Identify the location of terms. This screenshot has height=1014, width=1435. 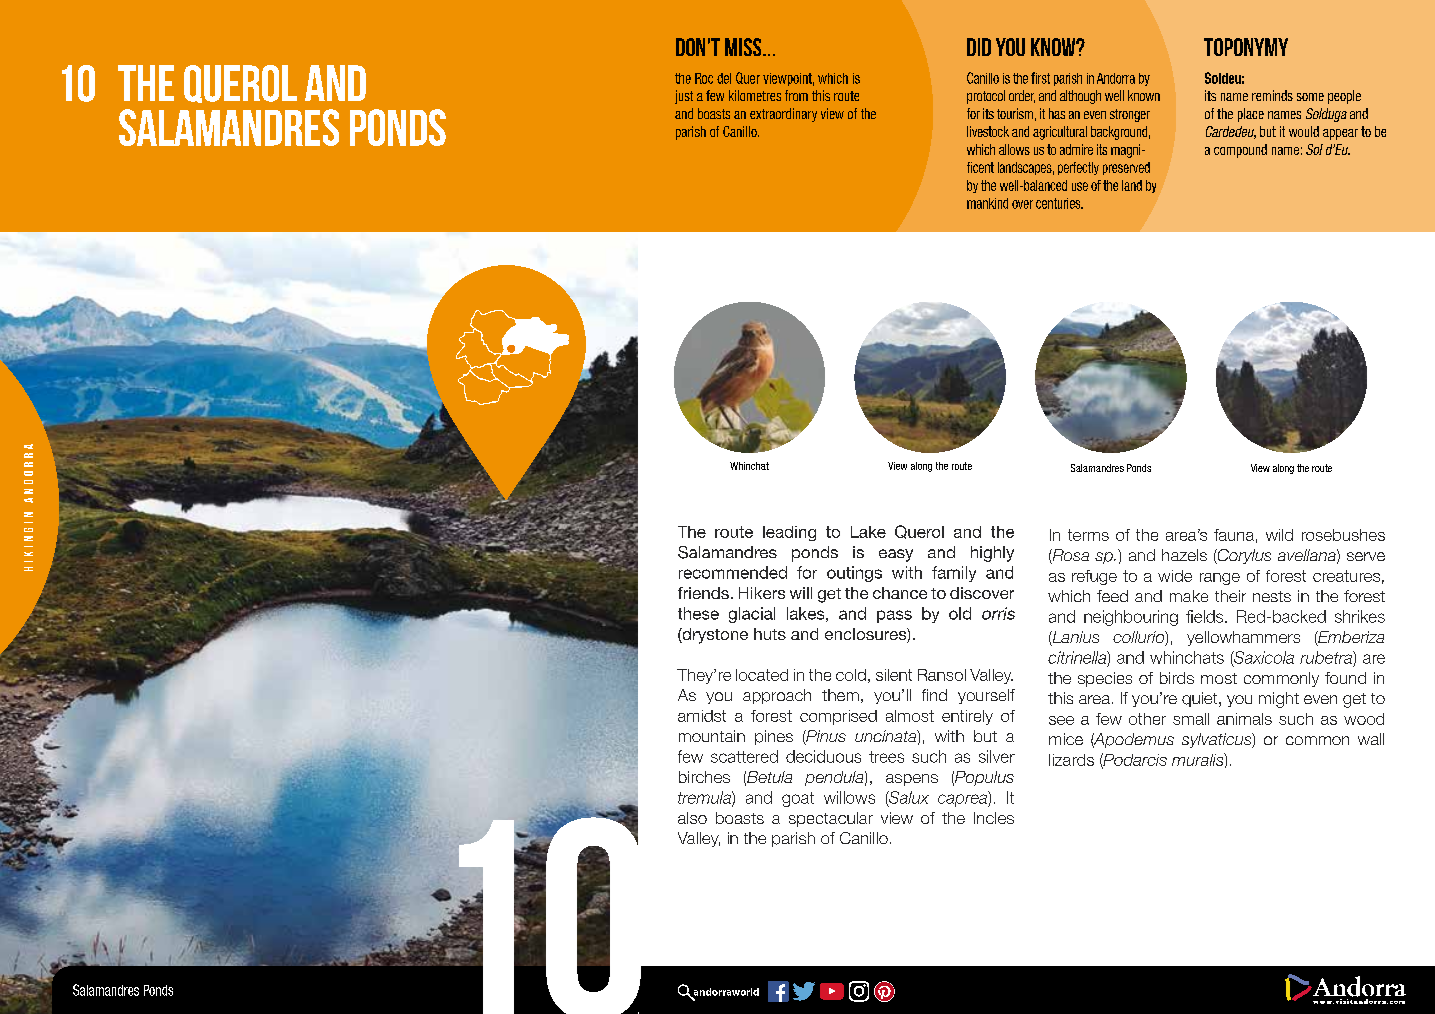
(1088, 535).
